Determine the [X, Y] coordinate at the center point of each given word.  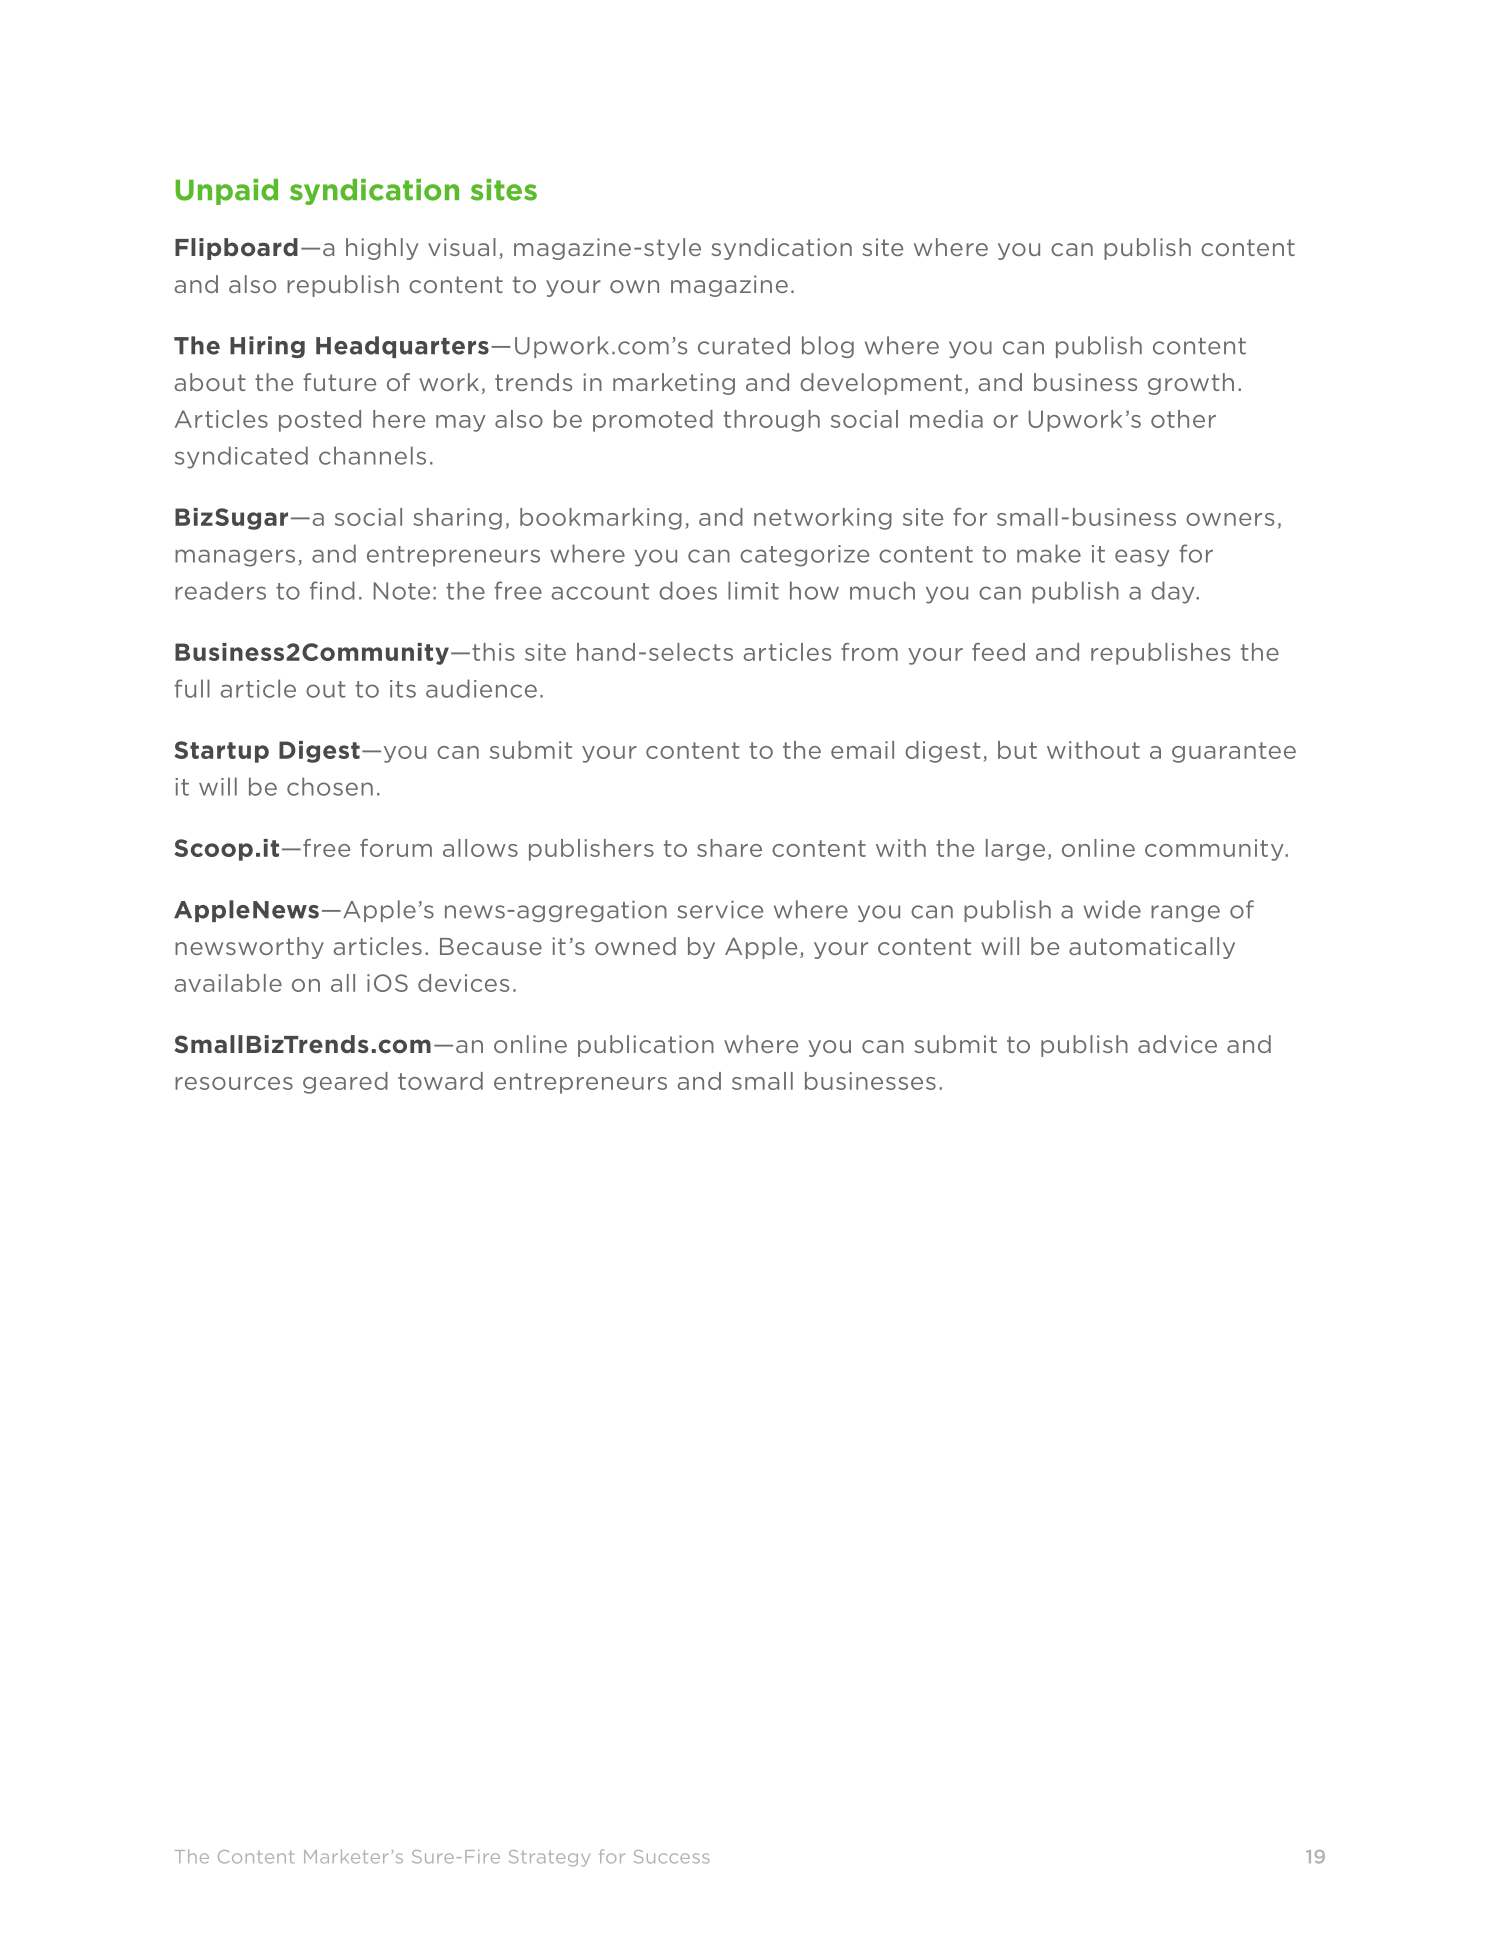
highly [382, 249]
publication [646, 1046]
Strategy [549, 1858]
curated [744, 345]
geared [345, 1083]
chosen [330, 786]
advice [1177, 1044]
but [1017, 750]
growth [1191, 384]
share [729, 848]
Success [671, 1857]
